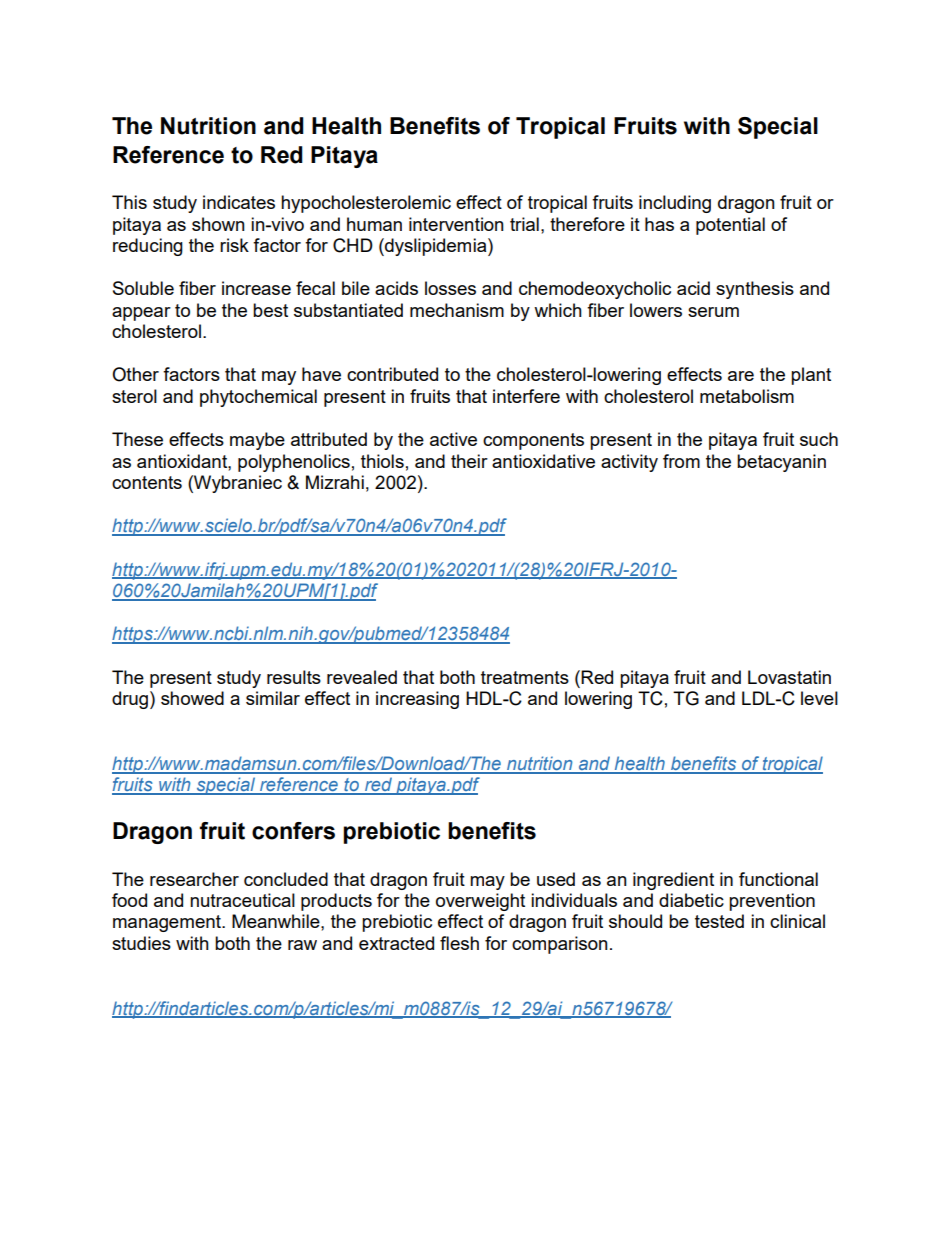  What do you see at coordinates (480, 902) in the document?
I see `overweight` at bounding box center [480, 902].
